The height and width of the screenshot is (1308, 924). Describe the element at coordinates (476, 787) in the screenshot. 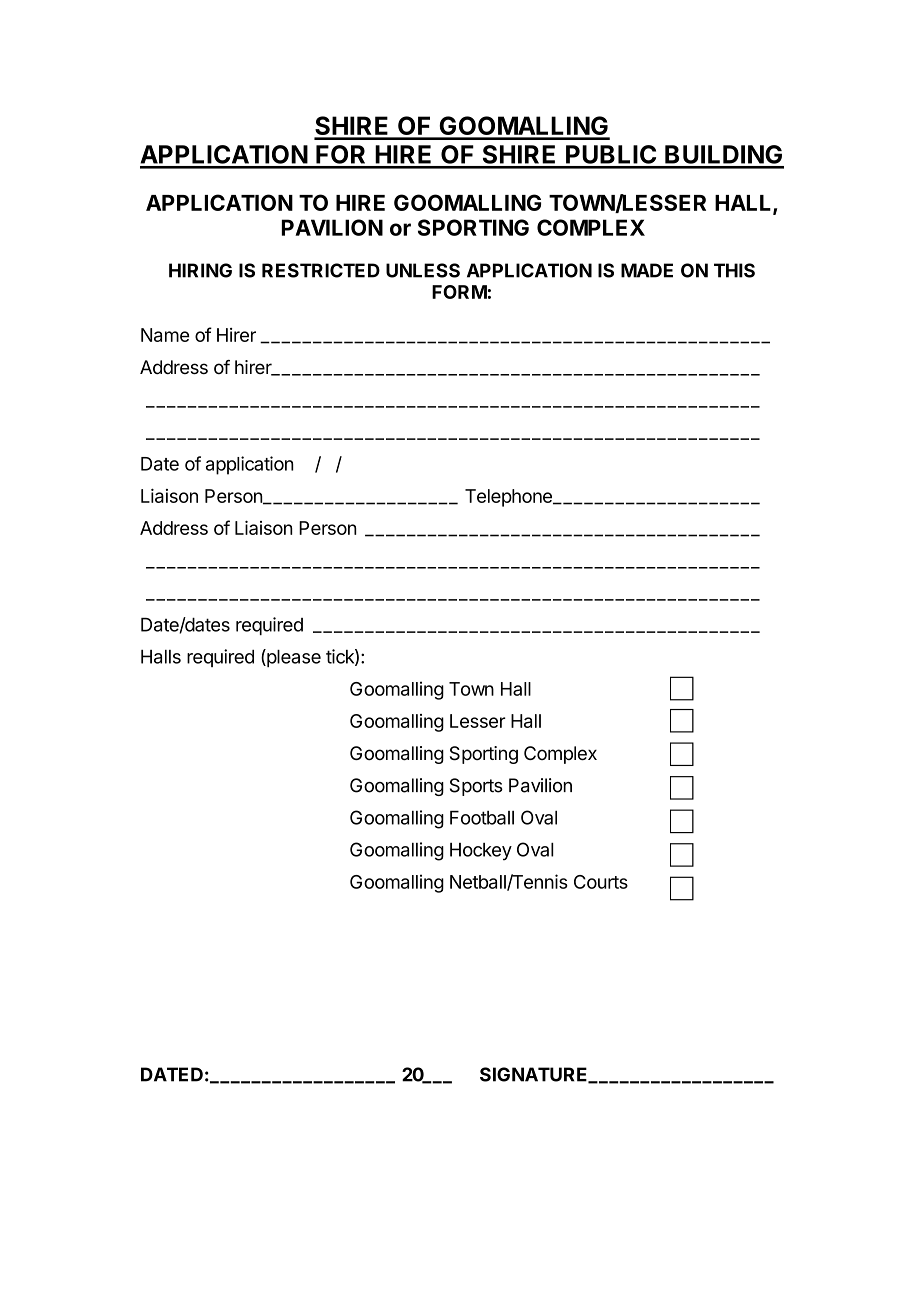

I see `Sports` at that location.
